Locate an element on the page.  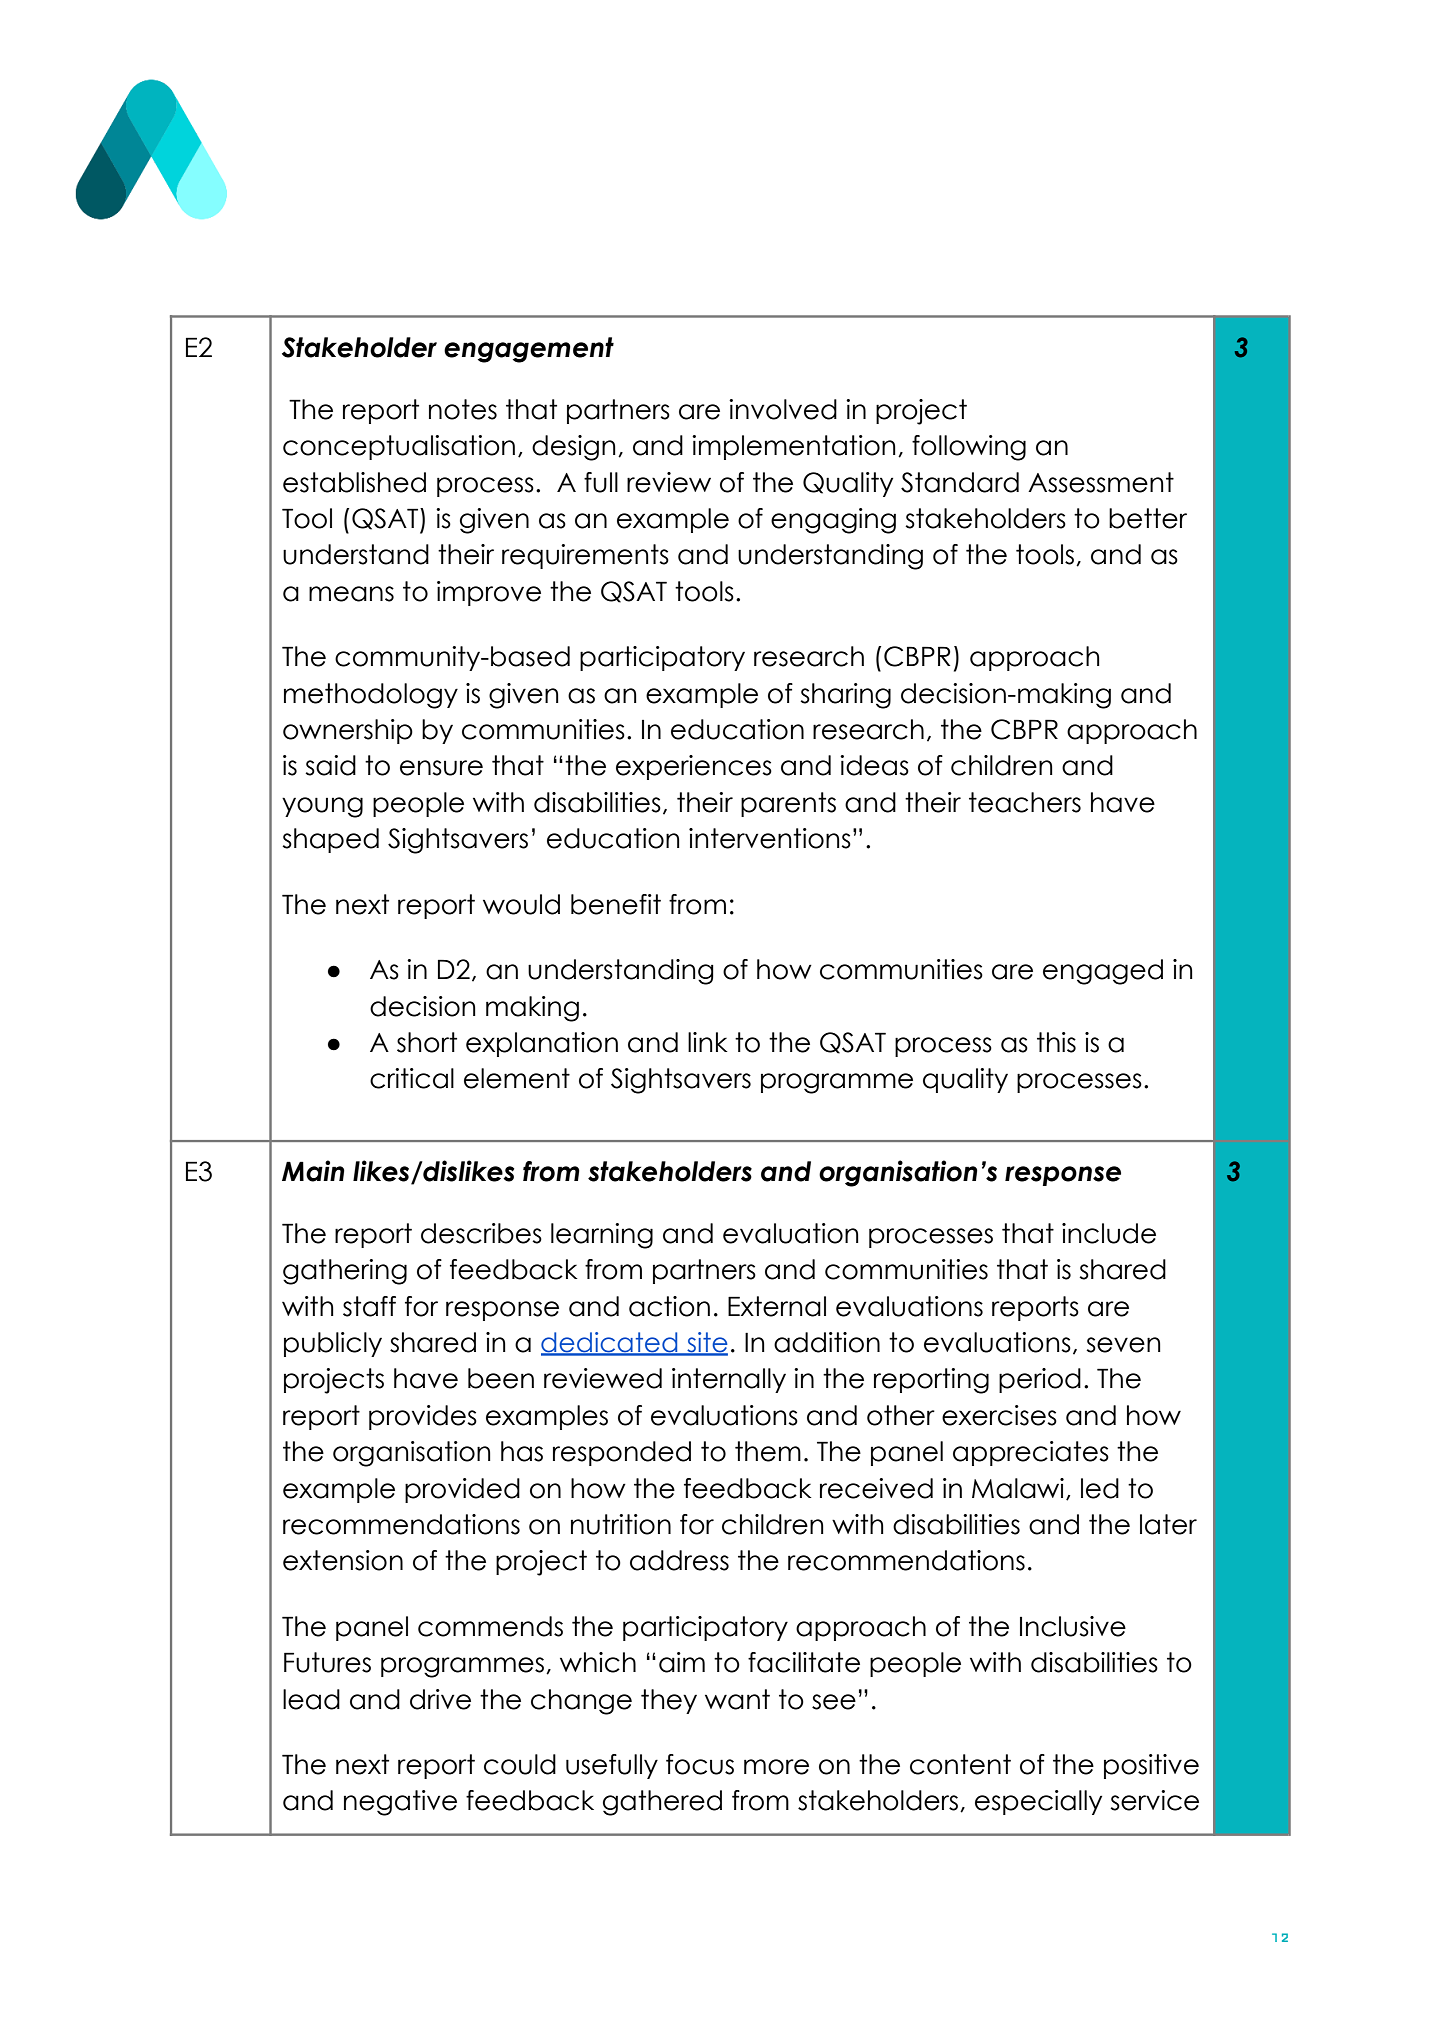
notes is located at coordinates (463, 409).
